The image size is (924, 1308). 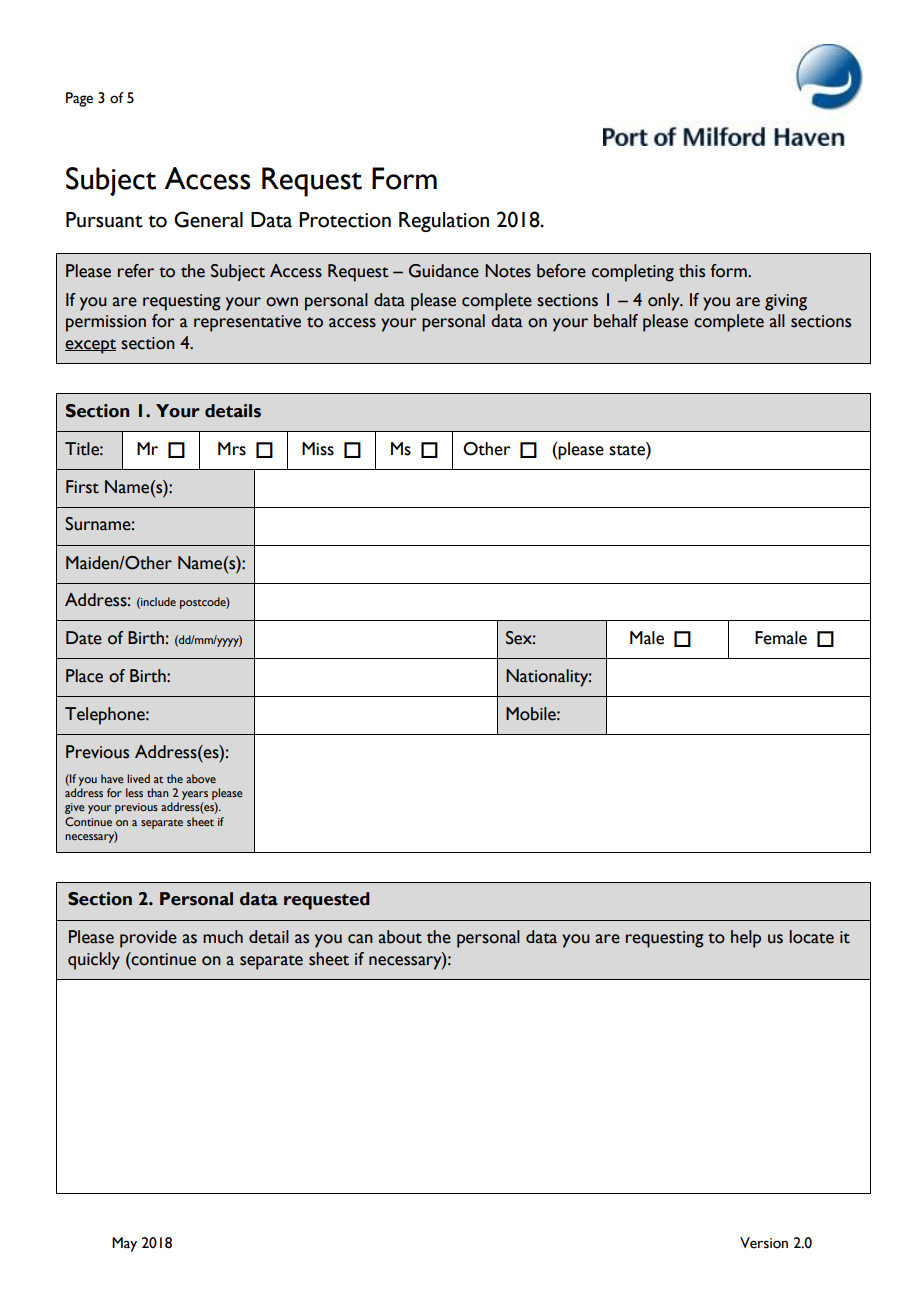 What do you see at coordinates (746, 939) in the screenshot?
I see `help` at bounding box center [746, 939].
